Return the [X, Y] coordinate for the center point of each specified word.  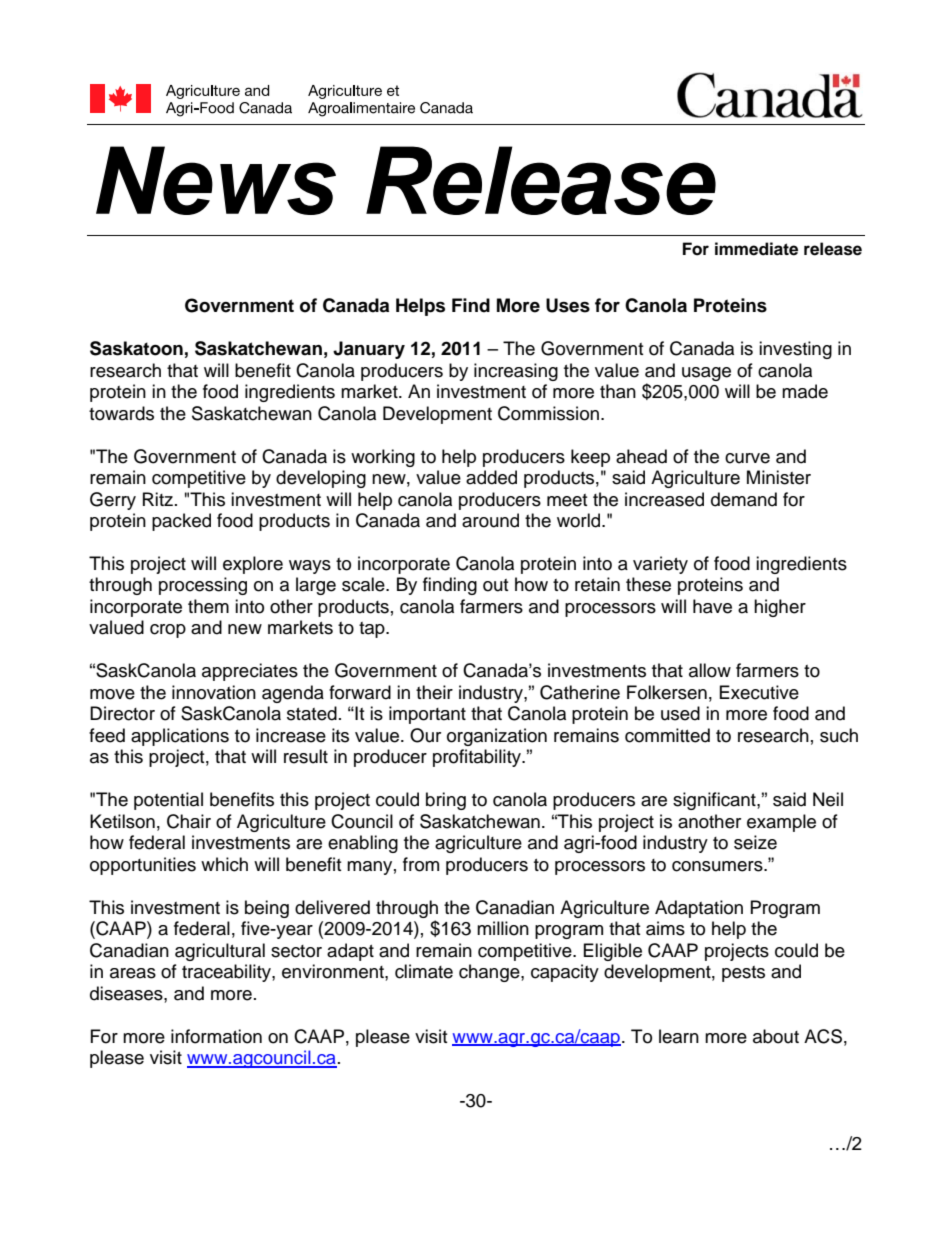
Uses [568, 305]
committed [667, 735]
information [216, 1036]
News [216, 180]
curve [747, 458]
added [491, 477]
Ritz [158, 499]
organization [497, 737]
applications [180, 737]
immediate [756, 249]
